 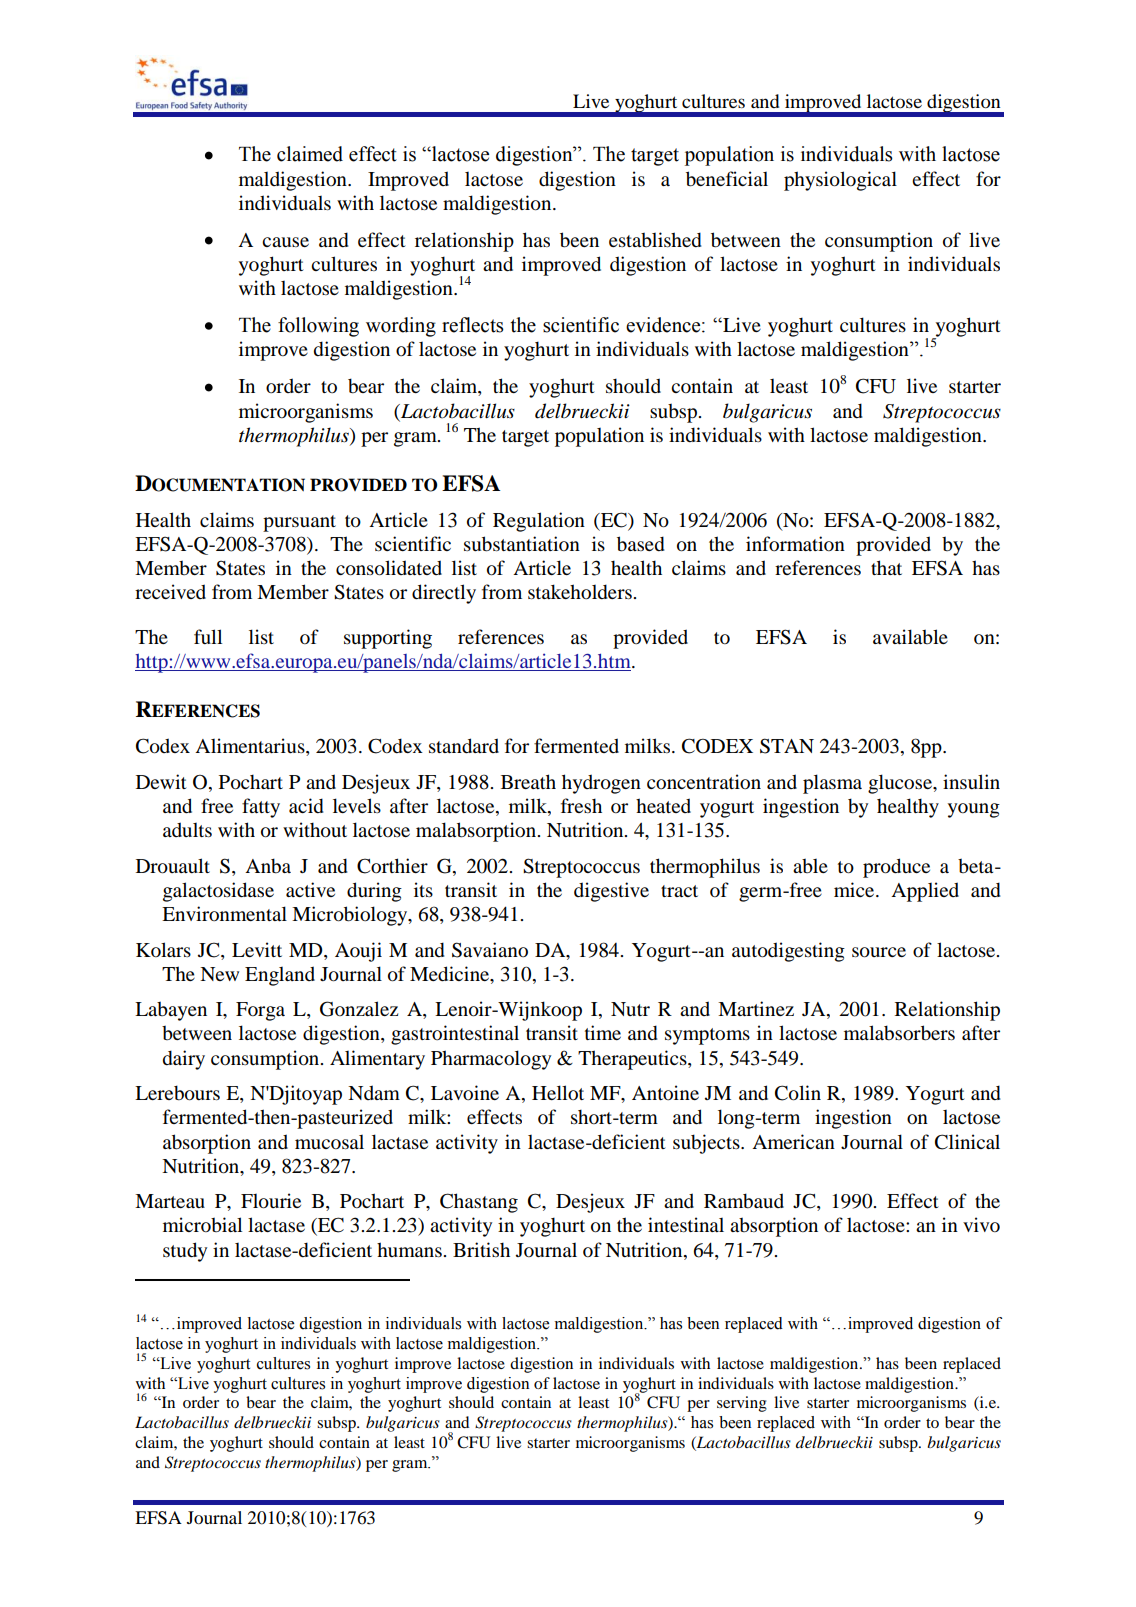 I want to click on cause, so click(x=285, y=242).
